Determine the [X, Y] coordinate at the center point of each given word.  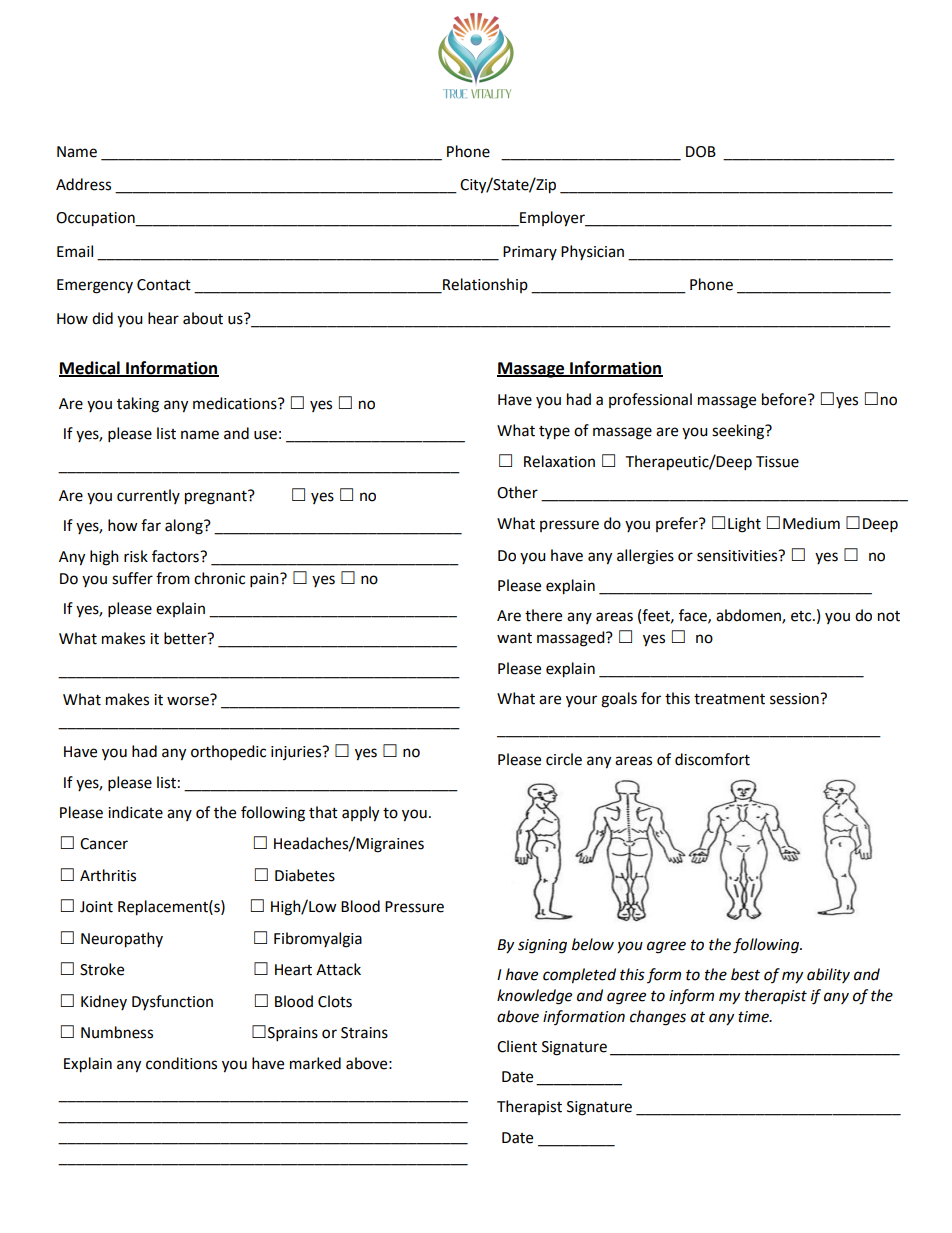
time [754, 1017]
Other [517, 492]
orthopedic [228, 752]
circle [564, 759]
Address [83, 184]
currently [148, 496]
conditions [181, 1063]
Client [517, 1046]
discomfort [712, 759]
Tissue [777, 462]
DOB [701, 152]
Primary [530, 253]
